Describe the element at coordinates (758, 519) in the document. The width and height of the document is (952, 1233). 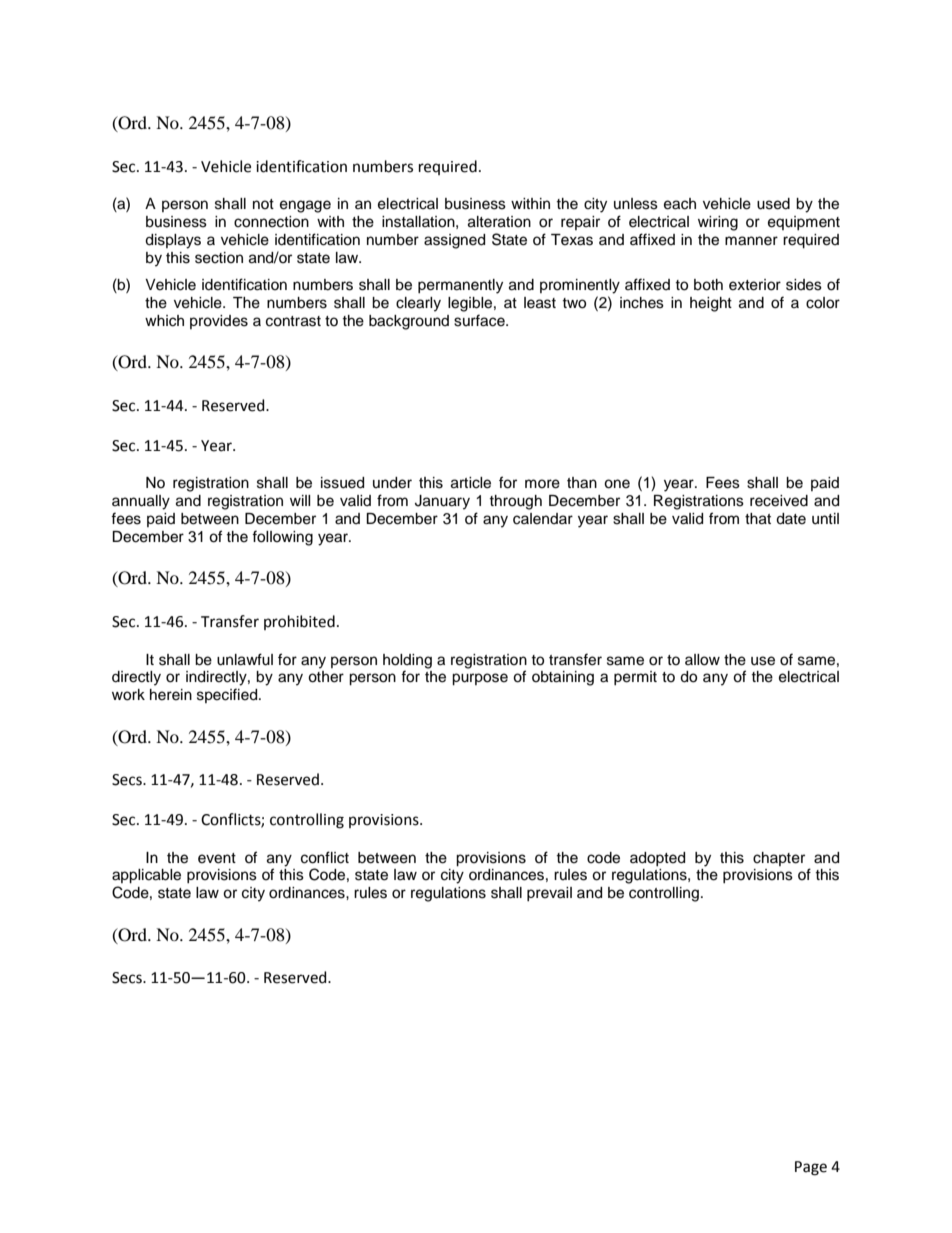
I see `that` at that location.
